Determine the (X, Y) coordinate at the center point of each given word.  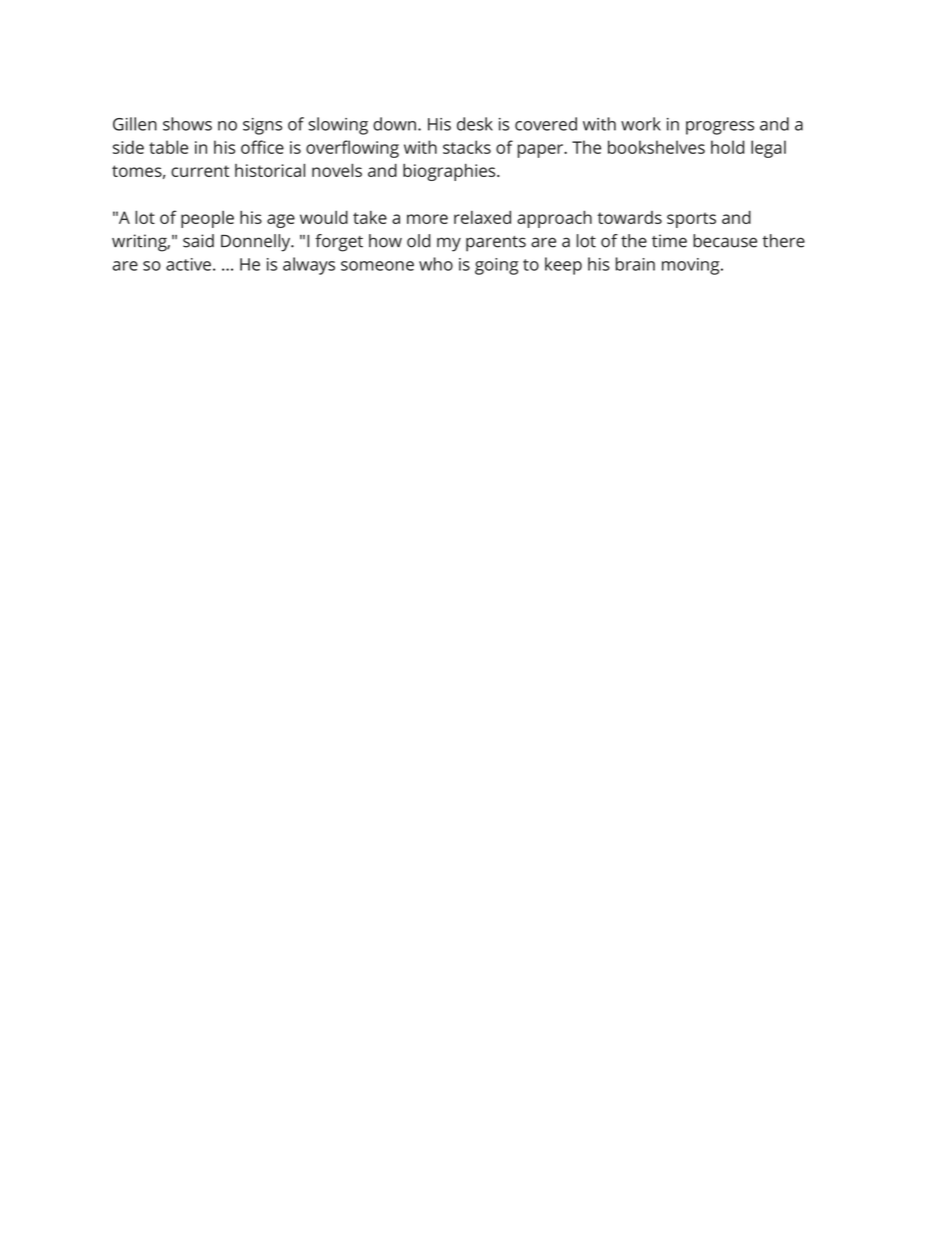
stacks (467, 147)
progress (720, 128)
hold (728, 147)
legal (768, 149)
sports (691, 220)
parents (496, 244)
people (207, 219)
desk (475, 124)
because (725, 241)
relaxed (482, 217)
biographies (450, 172)
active (188, 264)
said (198, 241)
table (168, 147)
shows (187, 124)
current (200, 171)
